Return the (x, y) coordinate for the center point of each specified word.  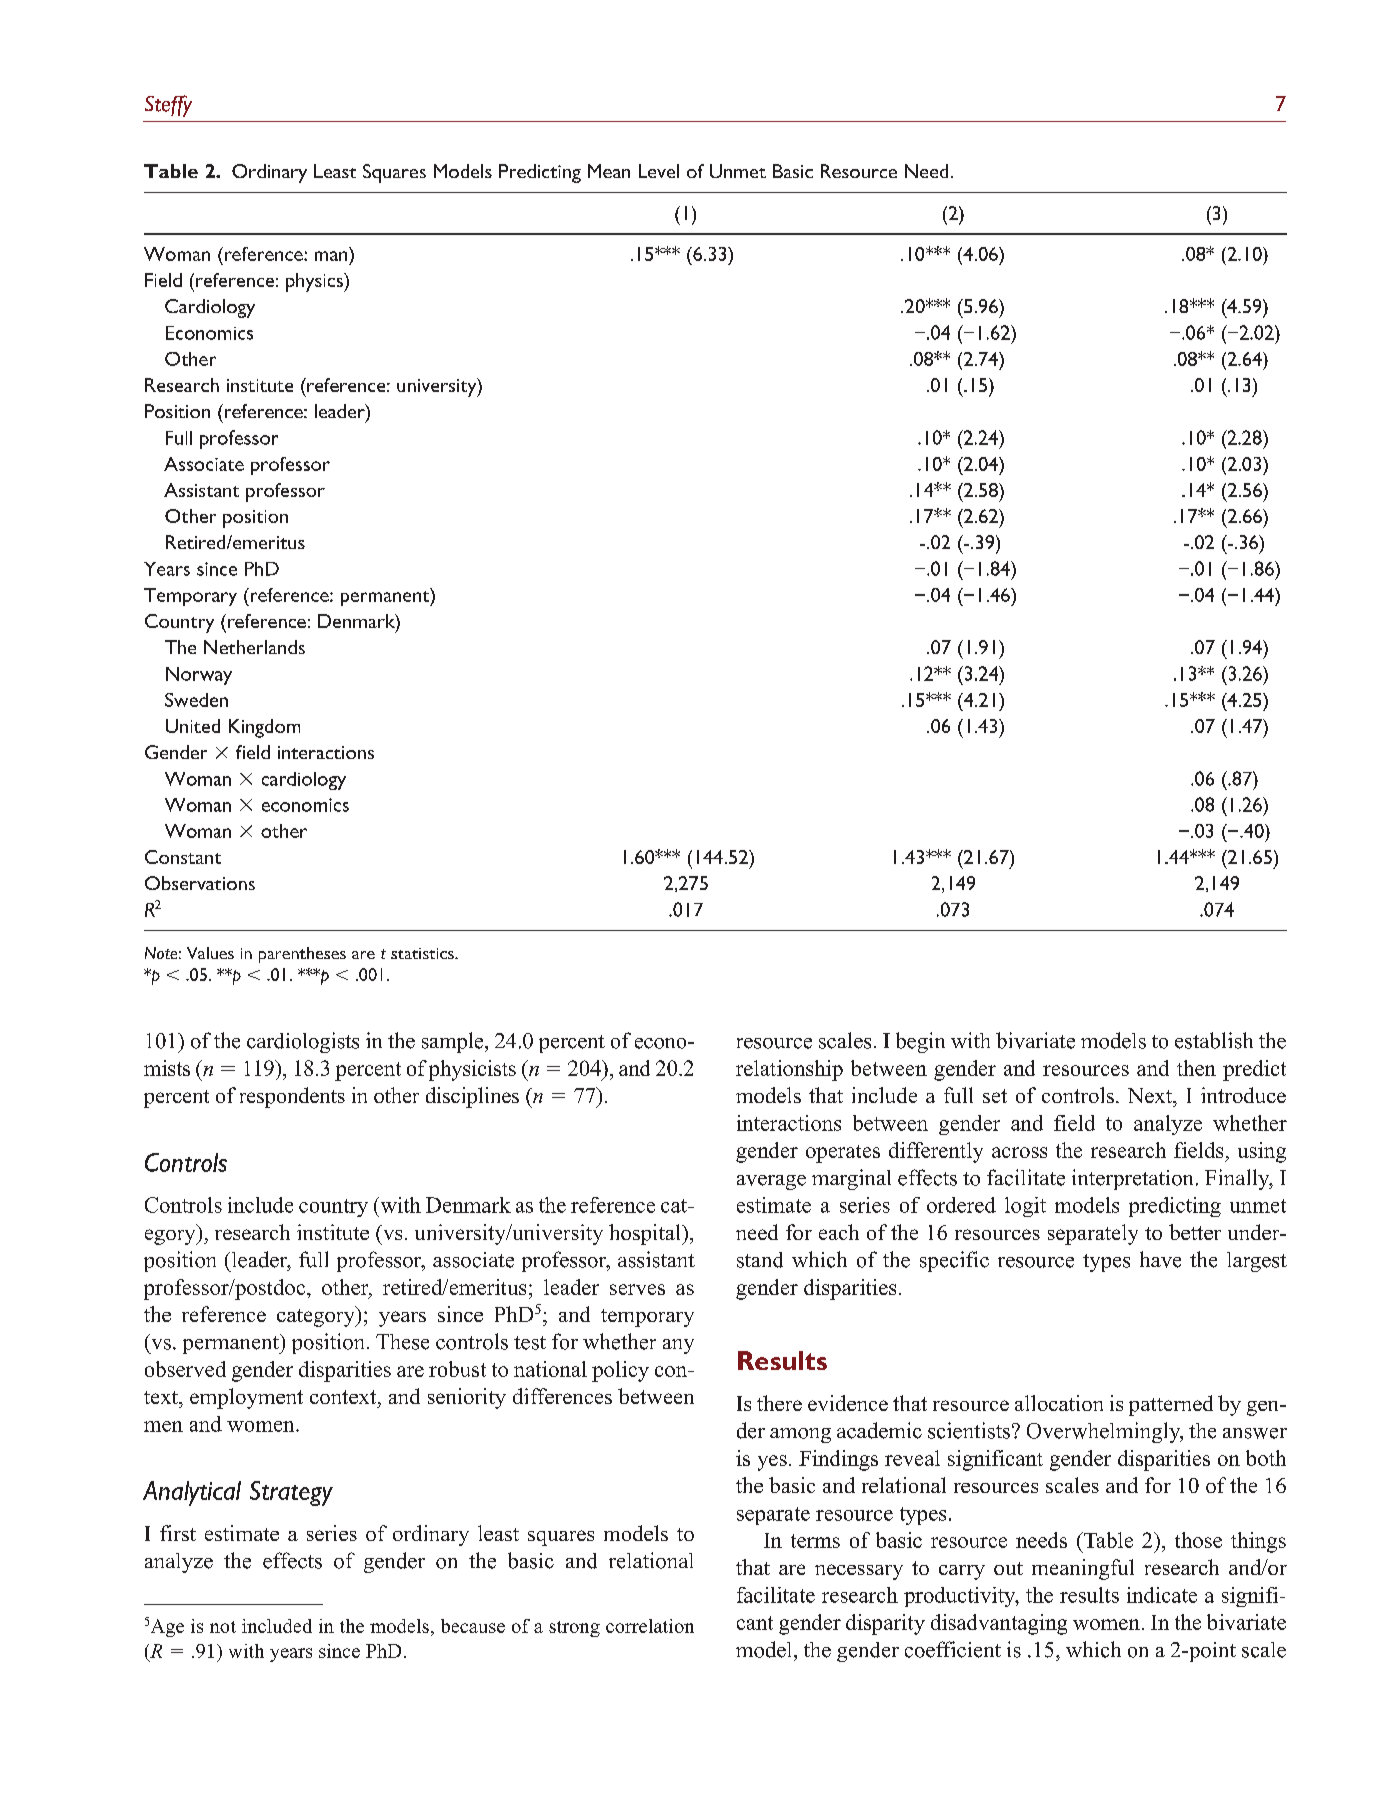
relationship (789, 1070)
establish (1214, 1040)
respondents (292, 1097)
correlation (650, 1626)
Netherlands (254, 647)
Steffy (168, 106)
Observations (200, 883)
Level (659, 171)
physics (315, 282)
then (1196, 1068)
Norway (199, 676)
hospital (646, 1234)
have (1160, 1259)
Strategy (291, 1493)
